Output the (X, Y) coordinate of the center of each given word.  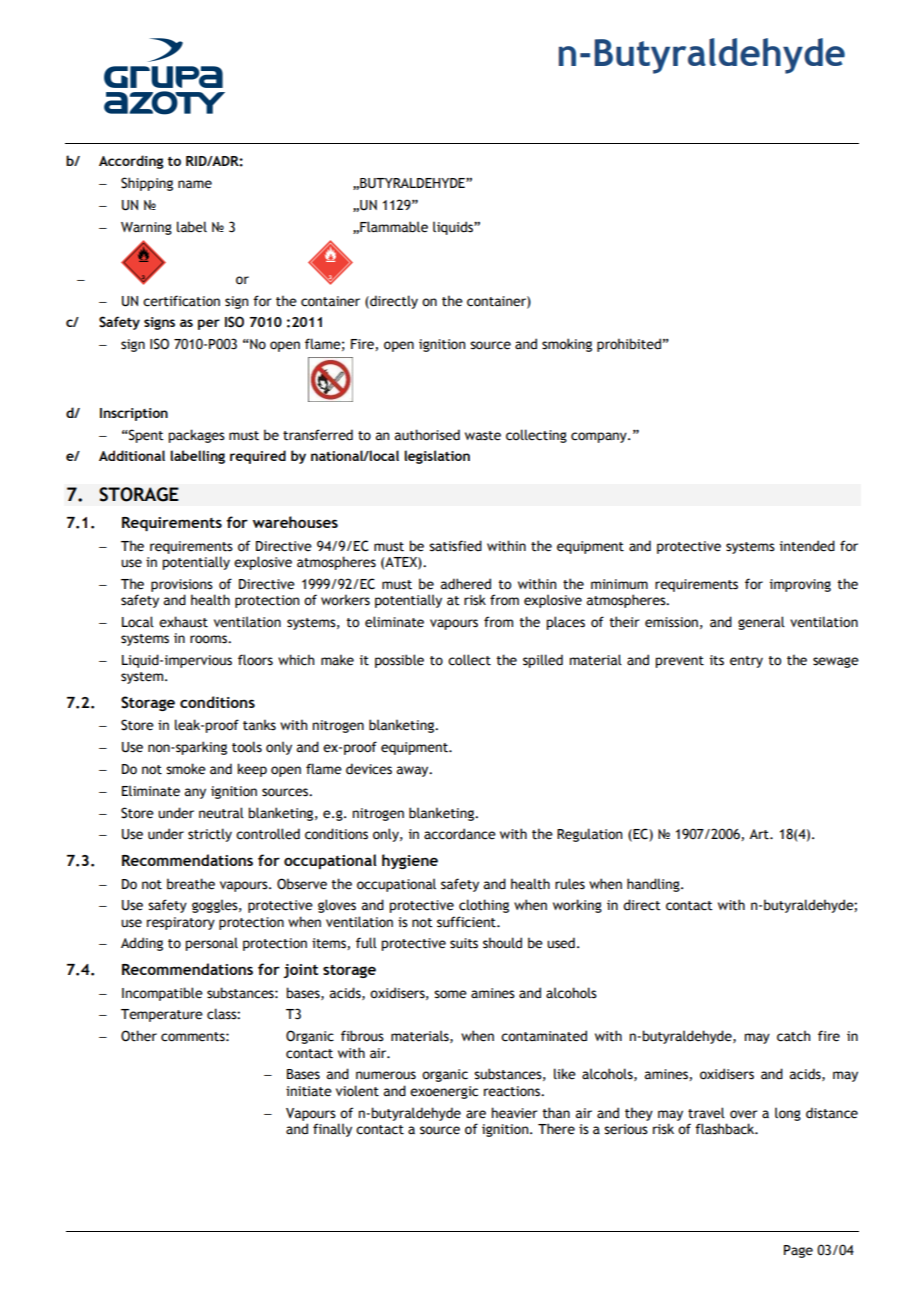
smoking (567, 345)
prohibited (629, 345)
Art (760, 834)
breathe (191, 884)
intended (807, 546)
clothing (484, 906)
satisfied (455, 546)
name (195, 184)
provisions (182, 585)
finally (332, 1130)
